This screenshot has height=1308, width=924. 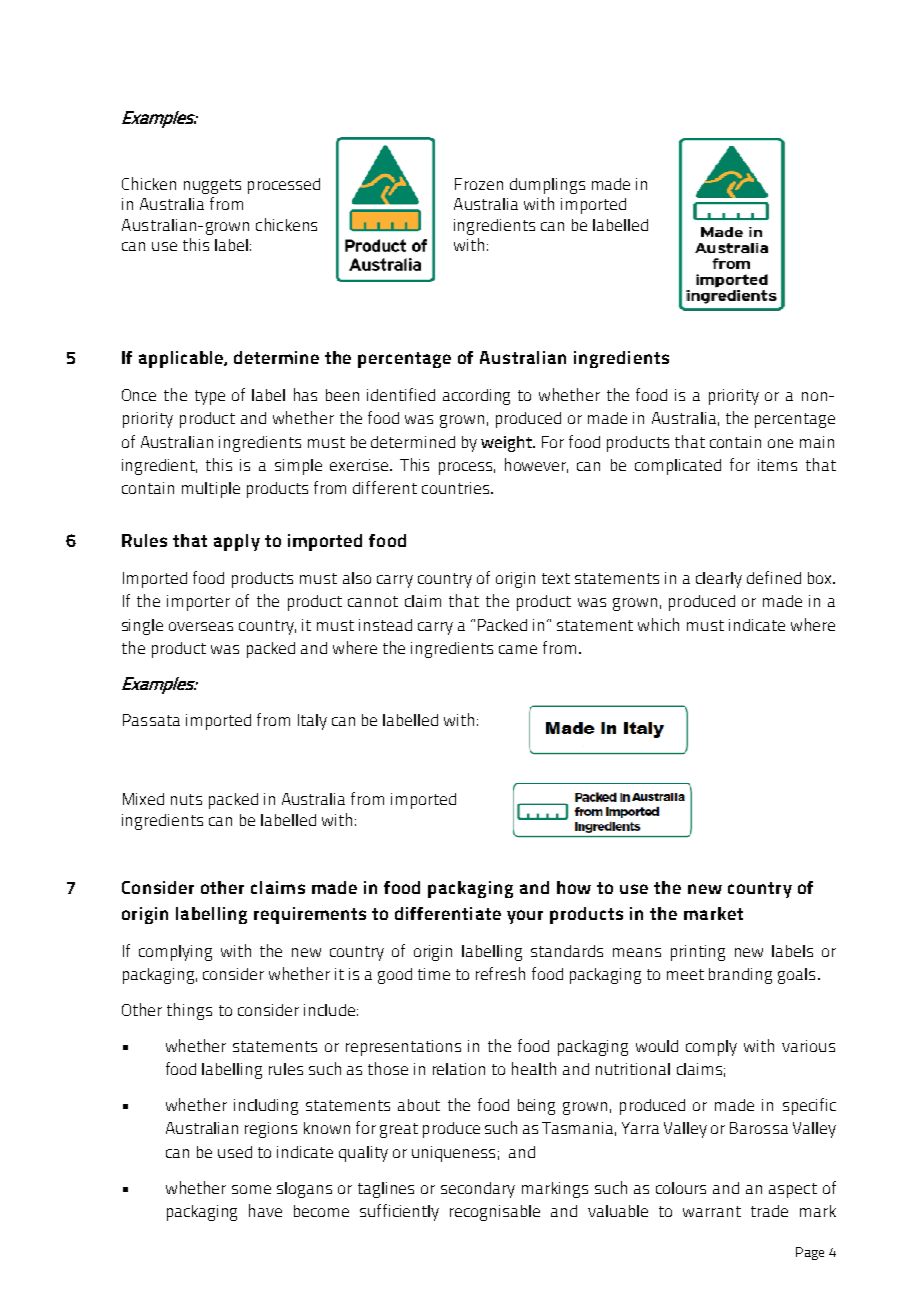 What do you see at coordinates (265, 1210) in the screenshot?
I see `have` at bounding box center [265, 1210].
